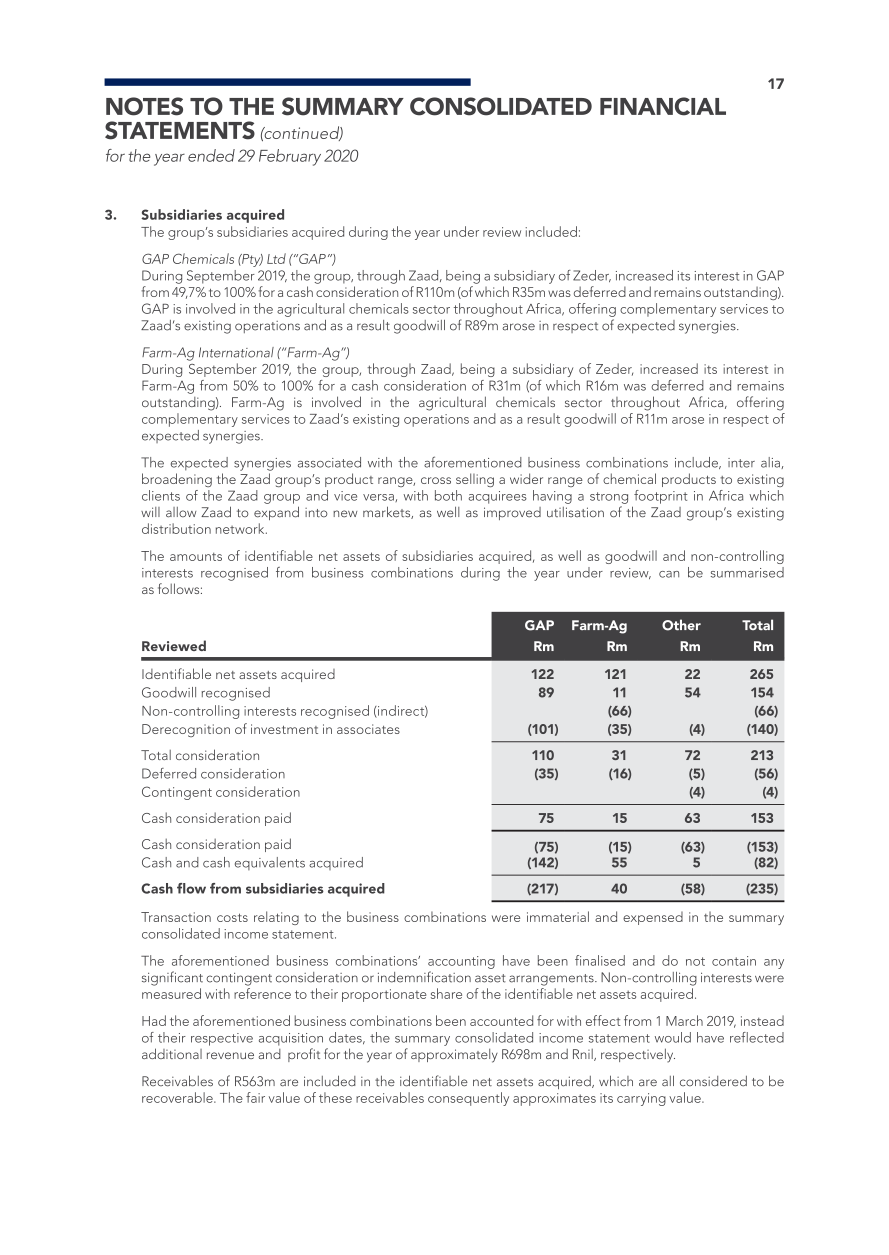  I want to click on footprint, so click(661, 497).
